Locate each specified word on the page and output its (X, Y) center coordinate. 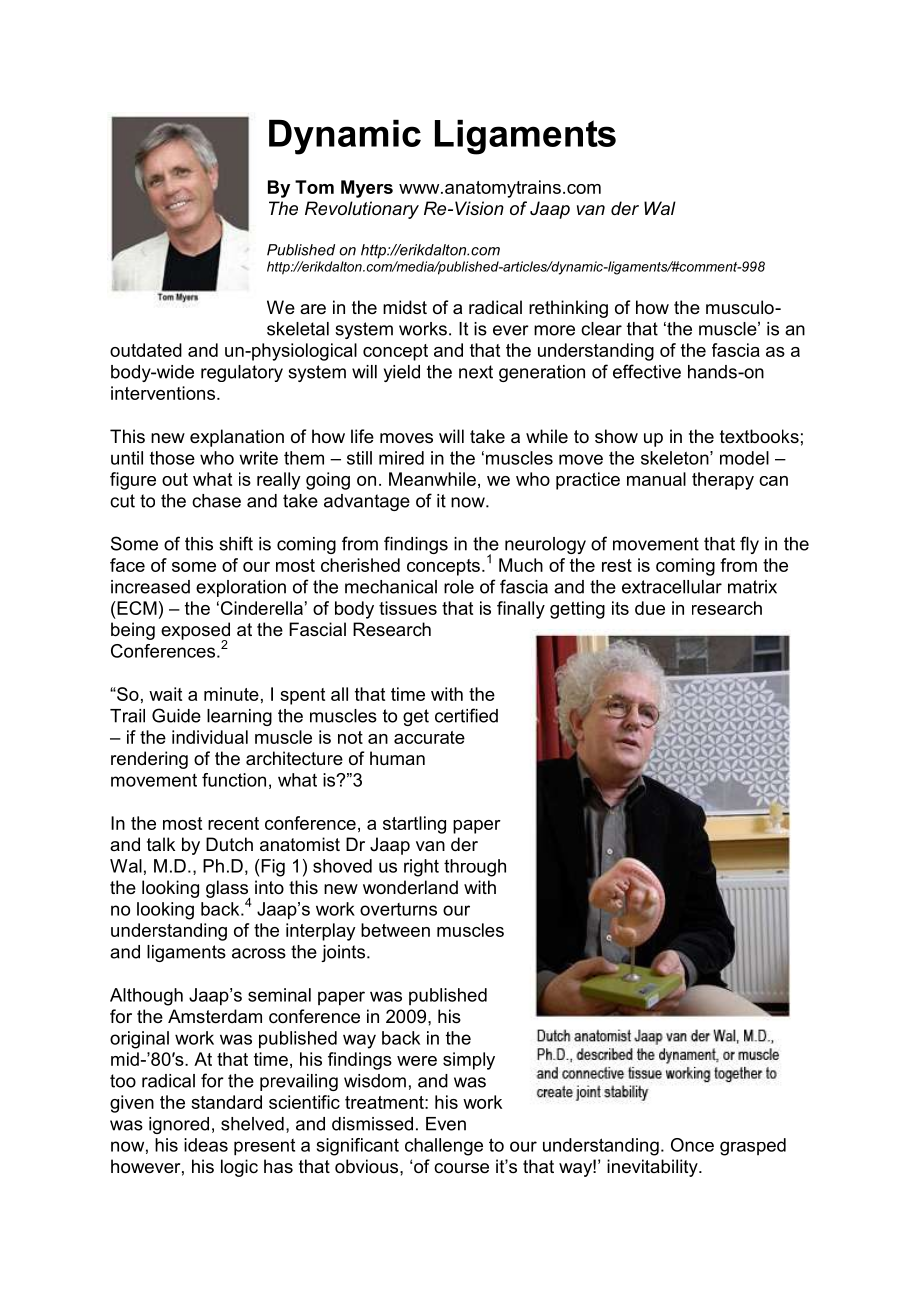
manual (656, 479)
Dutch (229, 844)
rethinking (568, 309)
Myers (367, 189)
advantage (367, 502)
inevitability (653, 1168)
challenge (444, 1147)
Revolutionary (362, 210)
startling (414, 825)
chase (216, 501)
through (475, 868)
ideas (206, 1145)
